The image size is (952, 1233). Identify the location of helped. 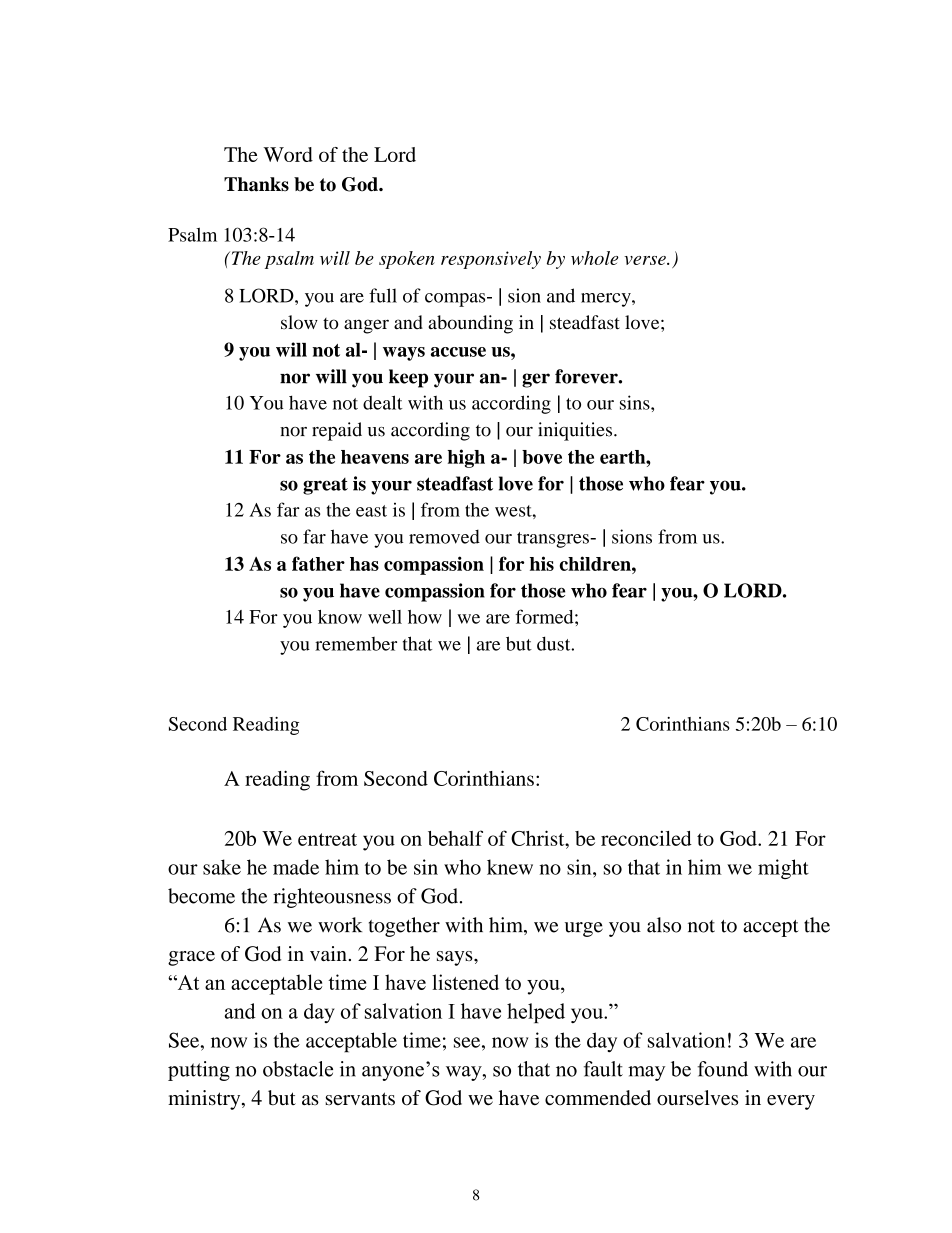
(536, 1013).
